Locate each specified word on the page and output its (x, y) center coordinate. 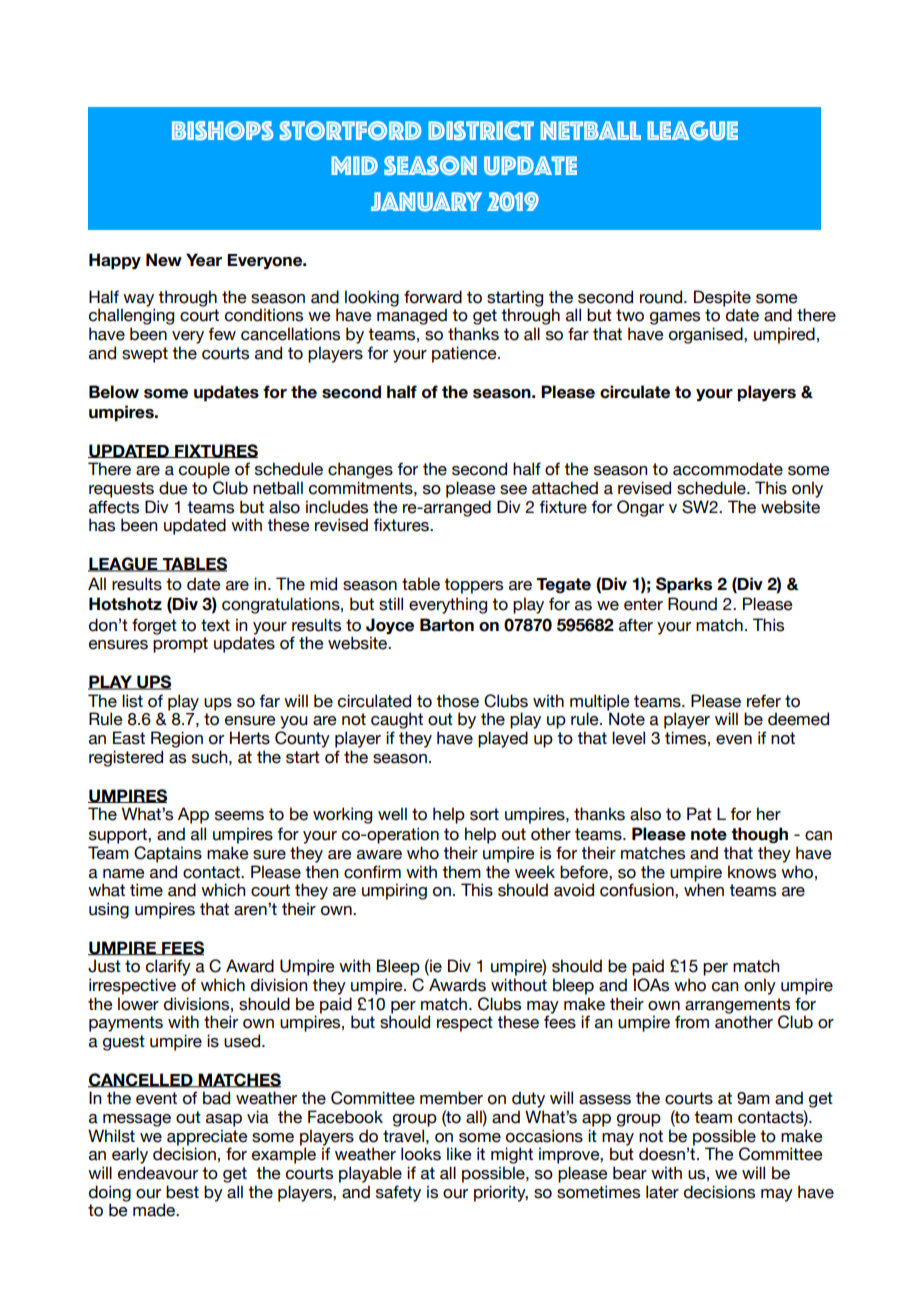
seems (239, 816)
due (173, 488)
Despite (722, 299)
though (759, 835)
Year (204, 260)
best (182, 1192)
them (461, 872)
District (481, 131)
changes (360, 470)
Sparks (684, 585)
